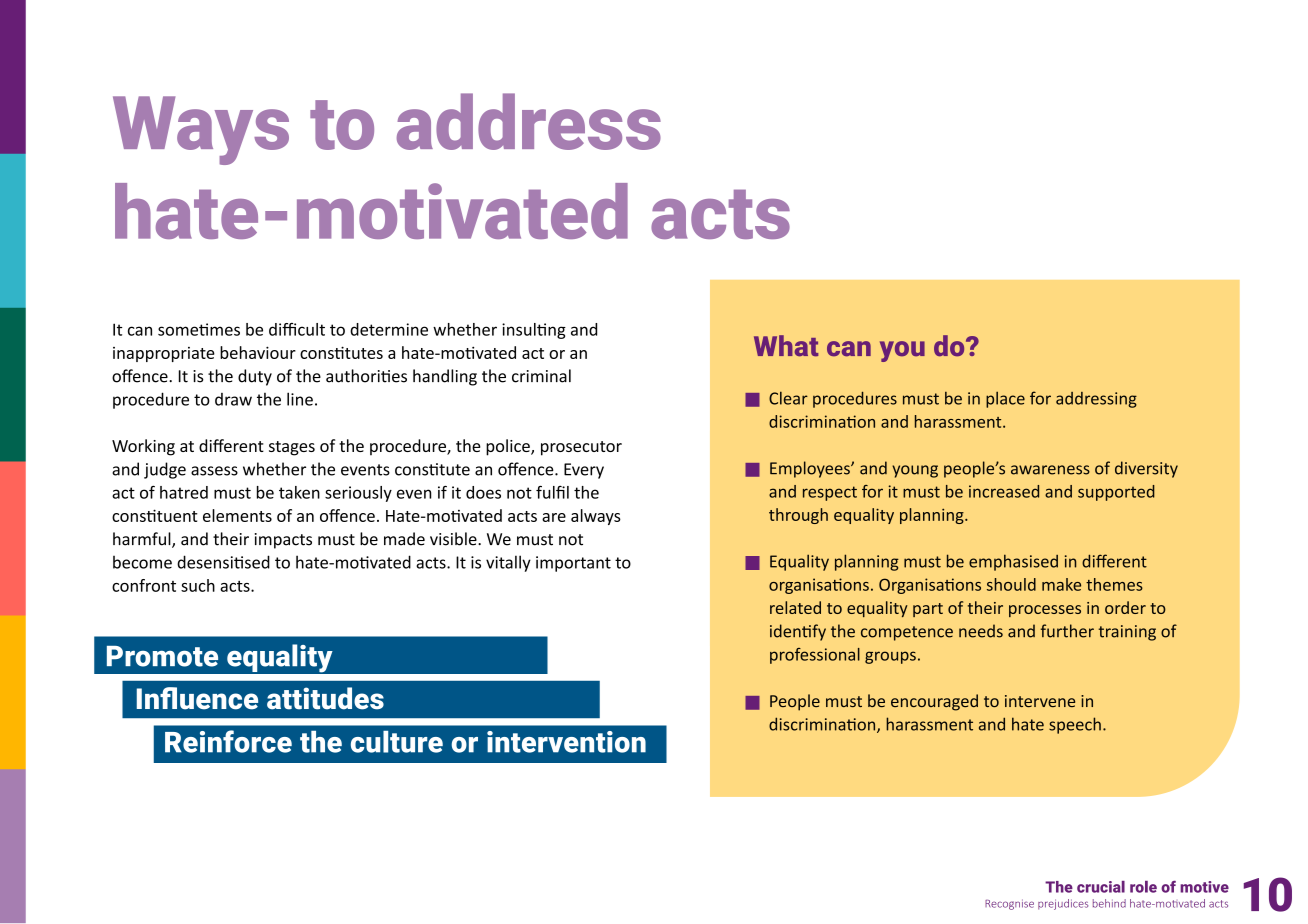 The height and width of the image is (924, 1308). Describe the element at coordinates (786, 346) in the image. I see `What` at that location.
